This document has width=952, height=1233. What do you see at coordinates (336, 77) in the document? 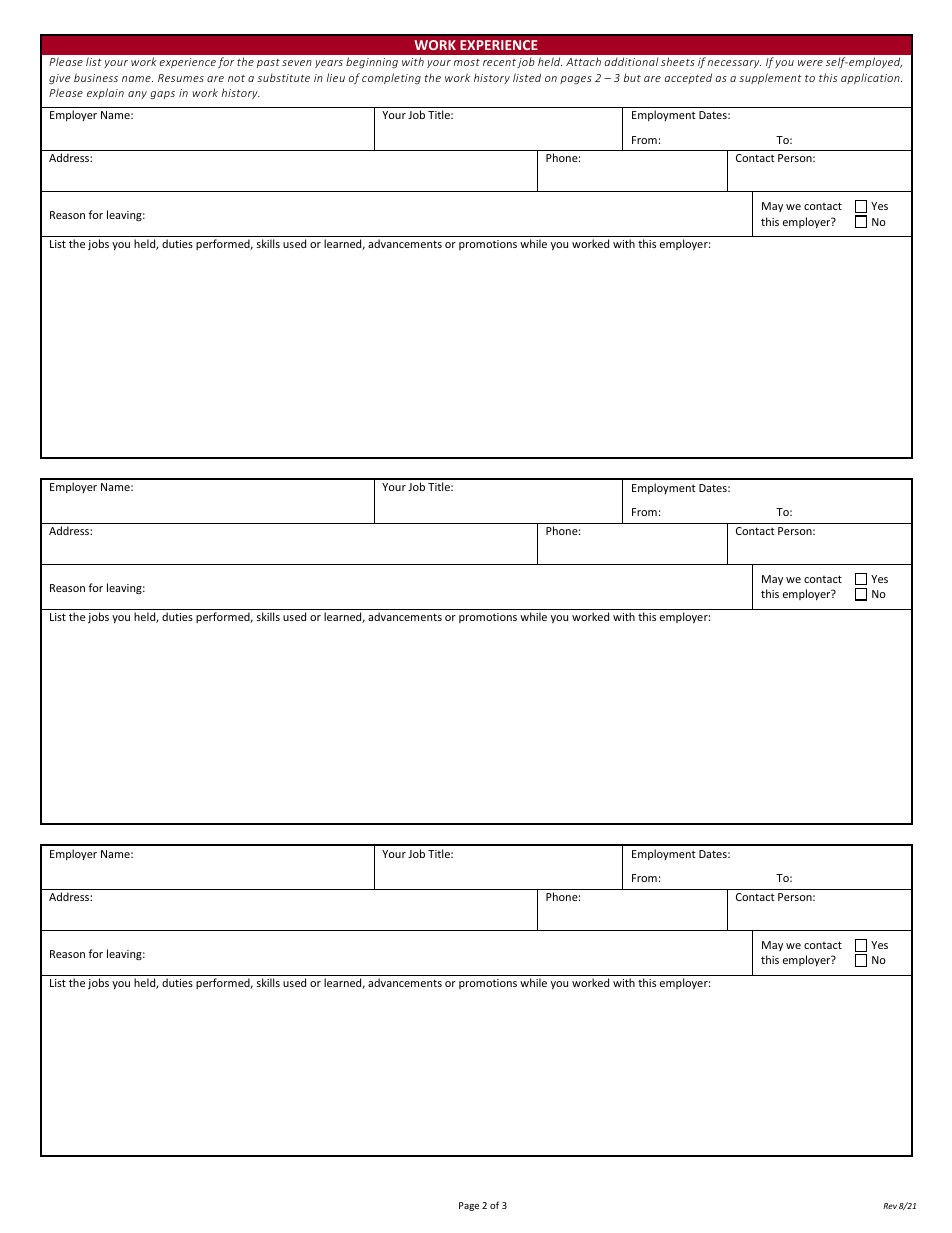
I see `lieu` at bounding box center [336, 77].
